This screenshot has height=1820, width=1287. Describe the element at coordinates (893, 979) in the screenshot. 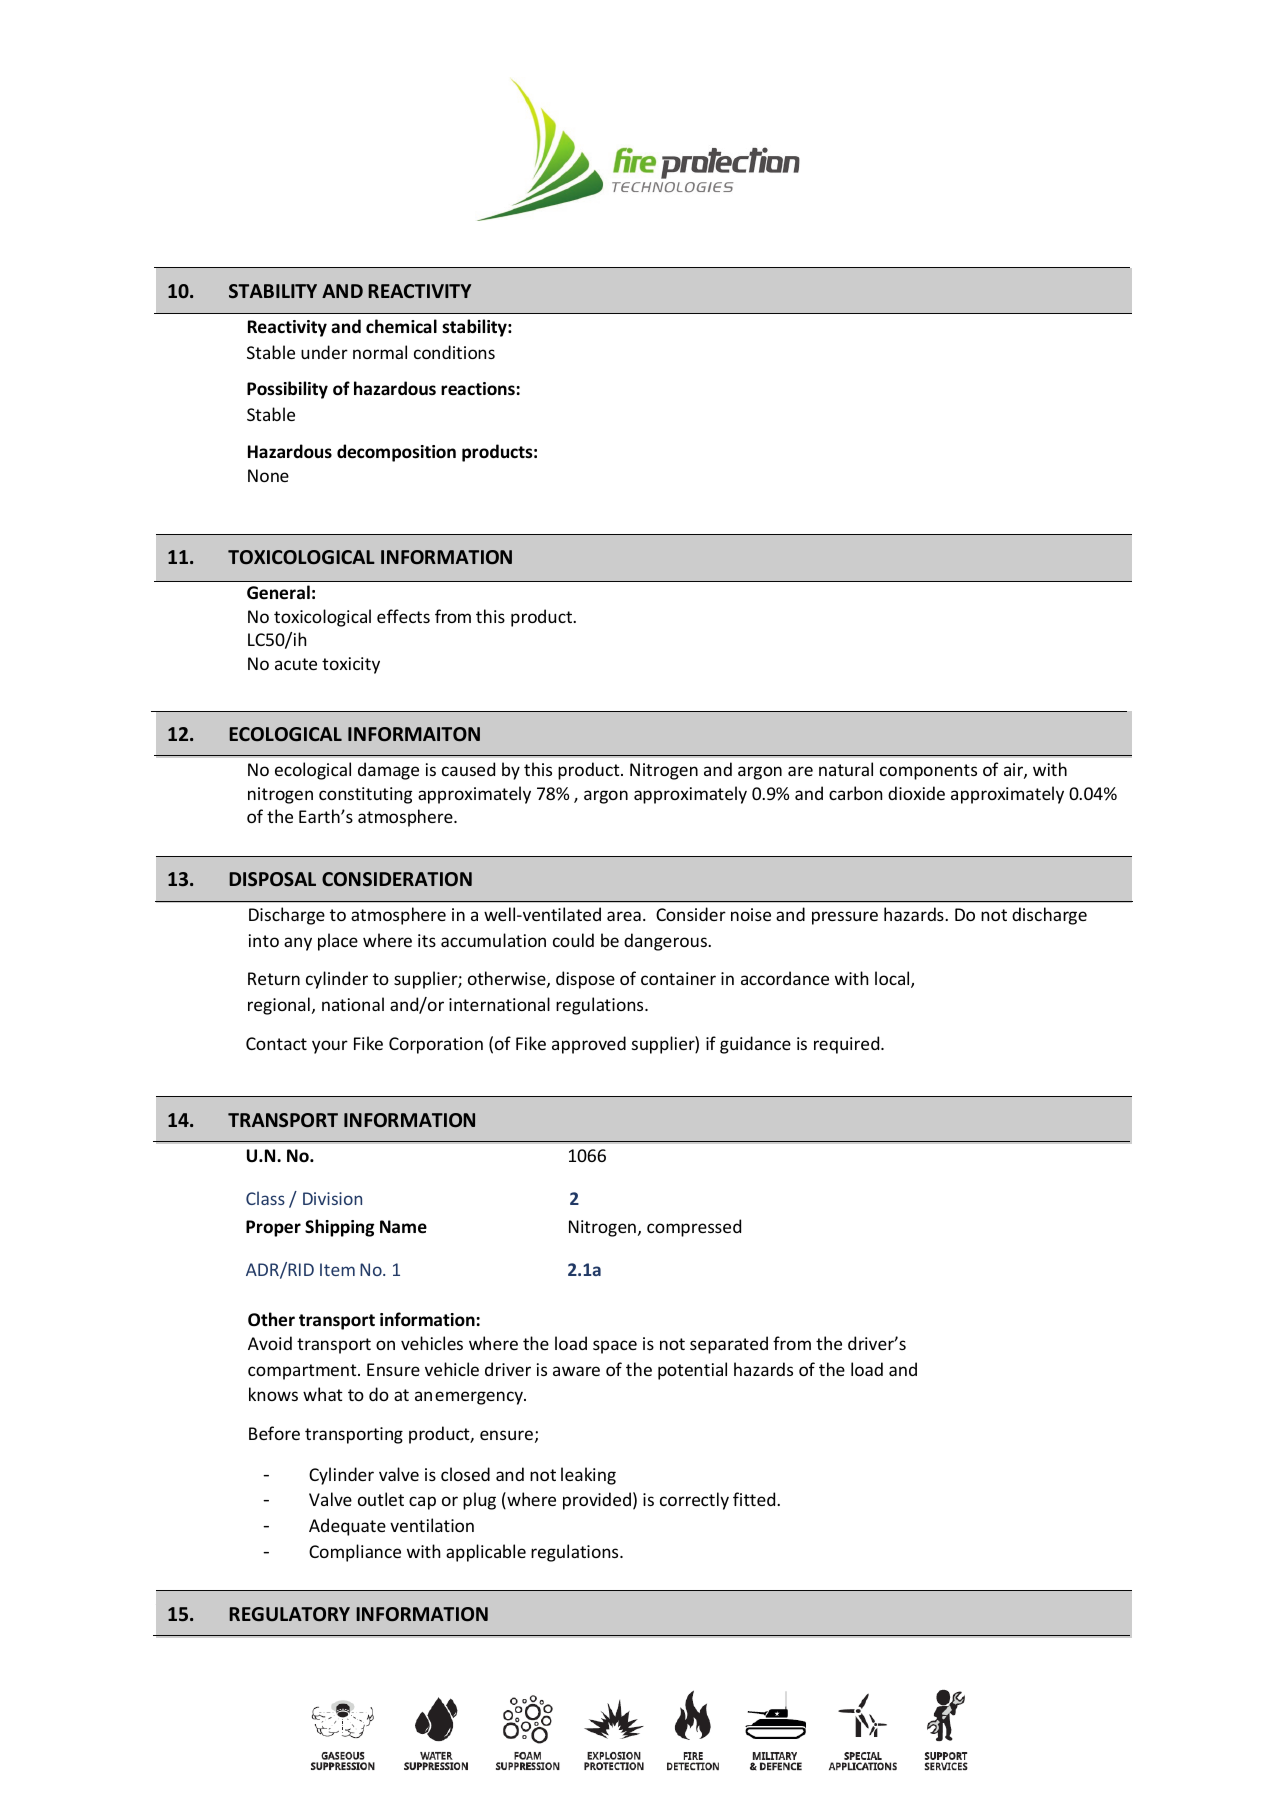

I see `local` at that location.
